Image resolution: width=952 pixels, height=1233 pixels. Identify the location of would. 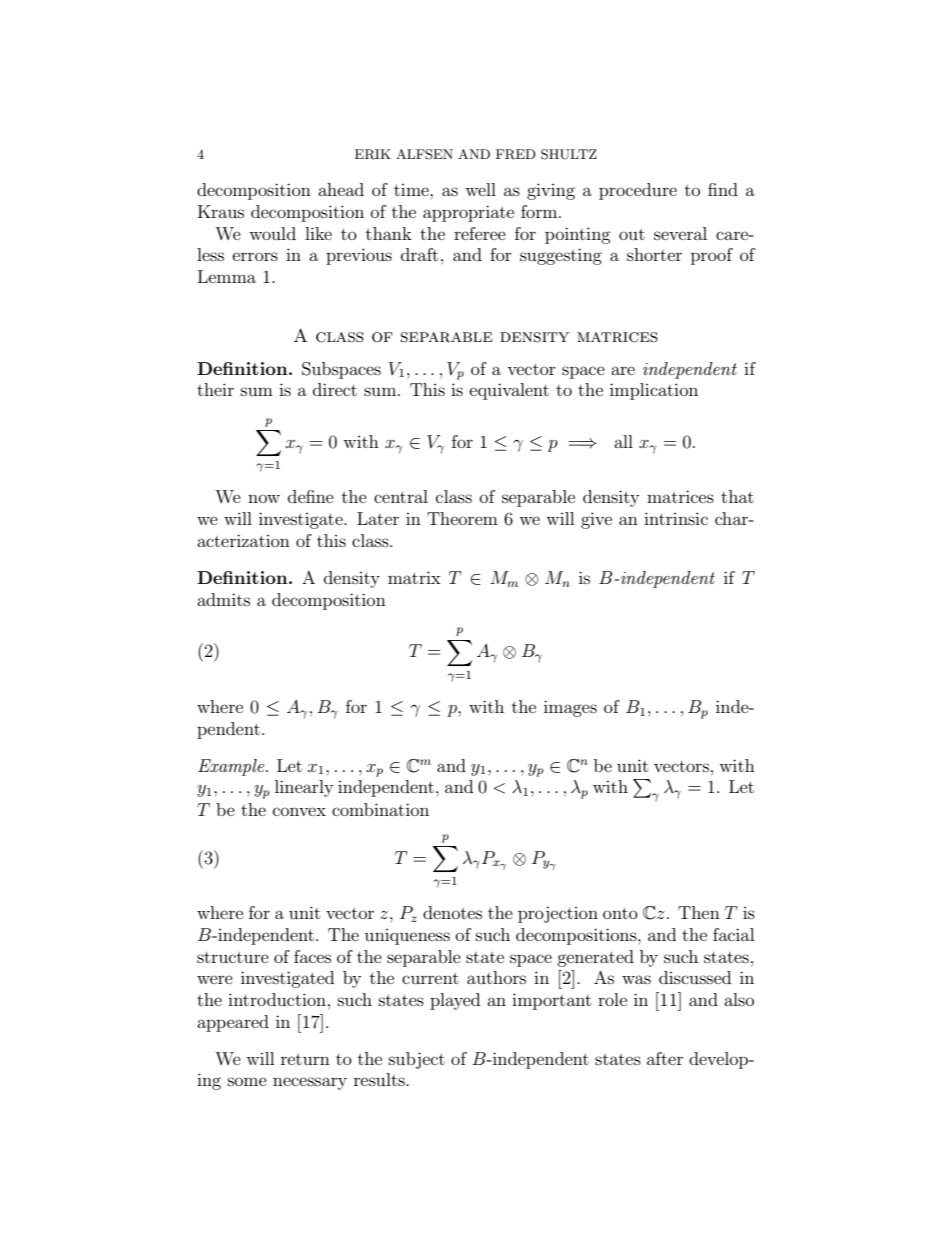
(272, 233).
